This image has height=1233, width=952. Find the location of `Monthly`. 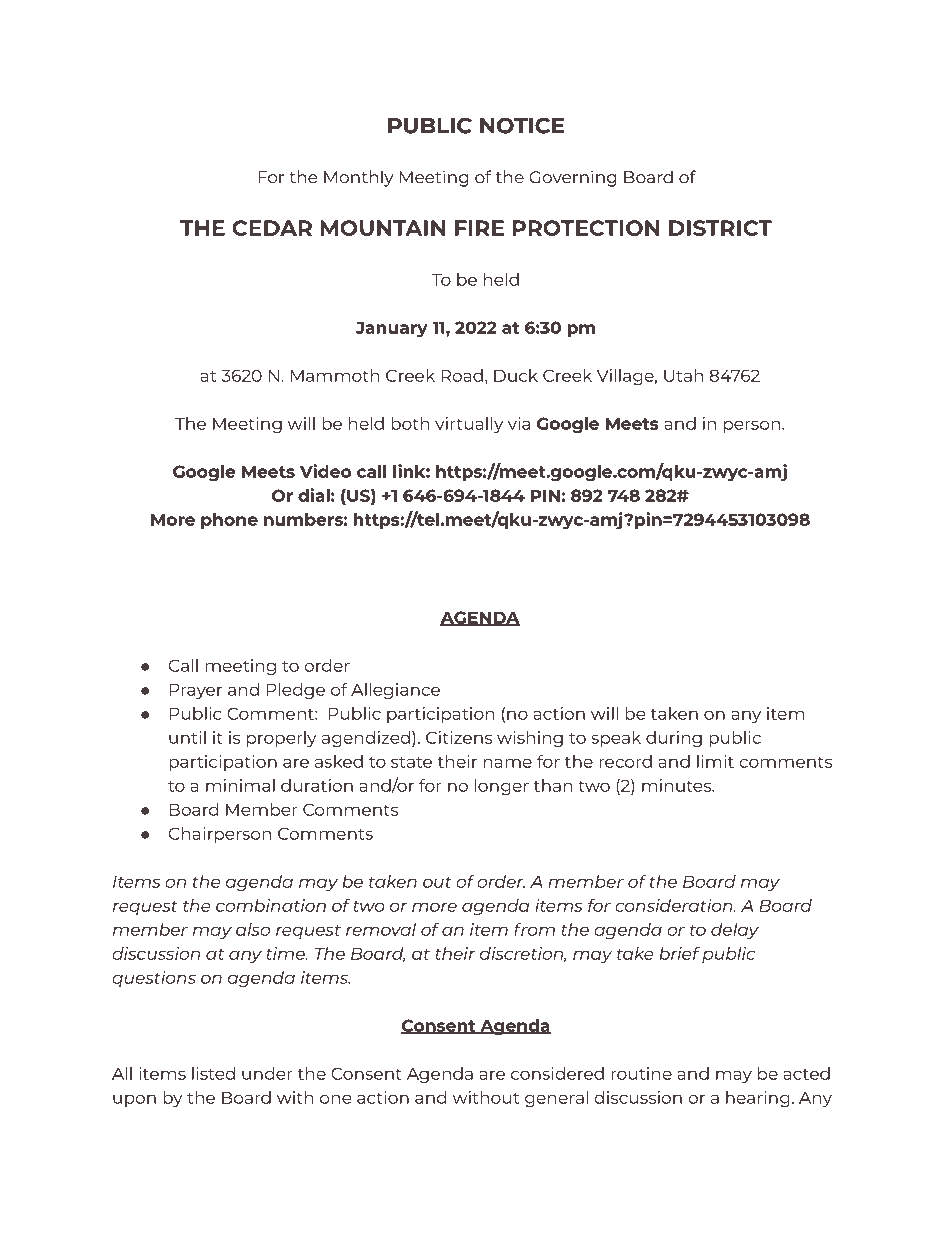

Monthly is located at coordinates (359, 178).
